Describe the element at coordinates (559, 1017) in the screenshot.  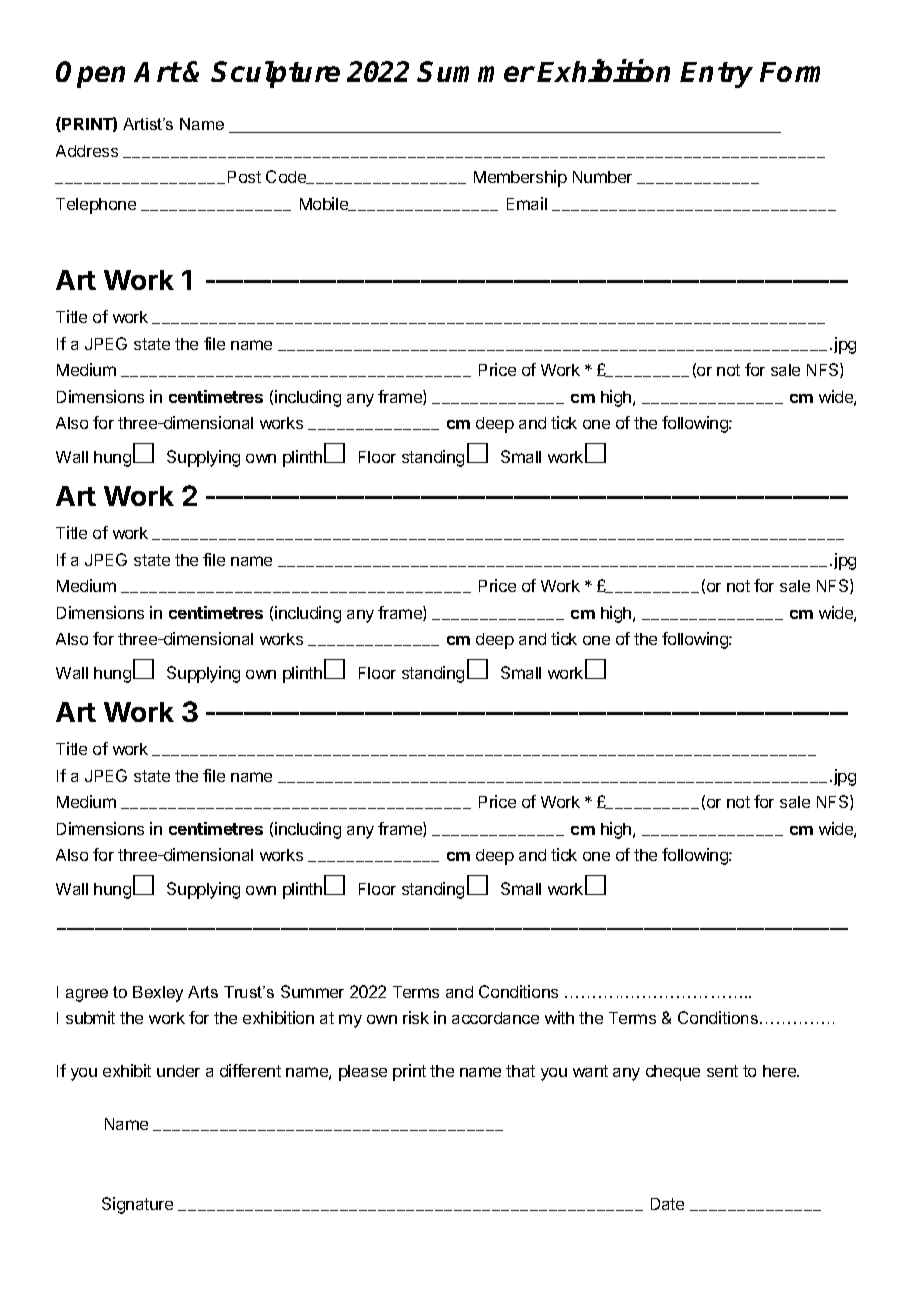
I see `with` at that location.
